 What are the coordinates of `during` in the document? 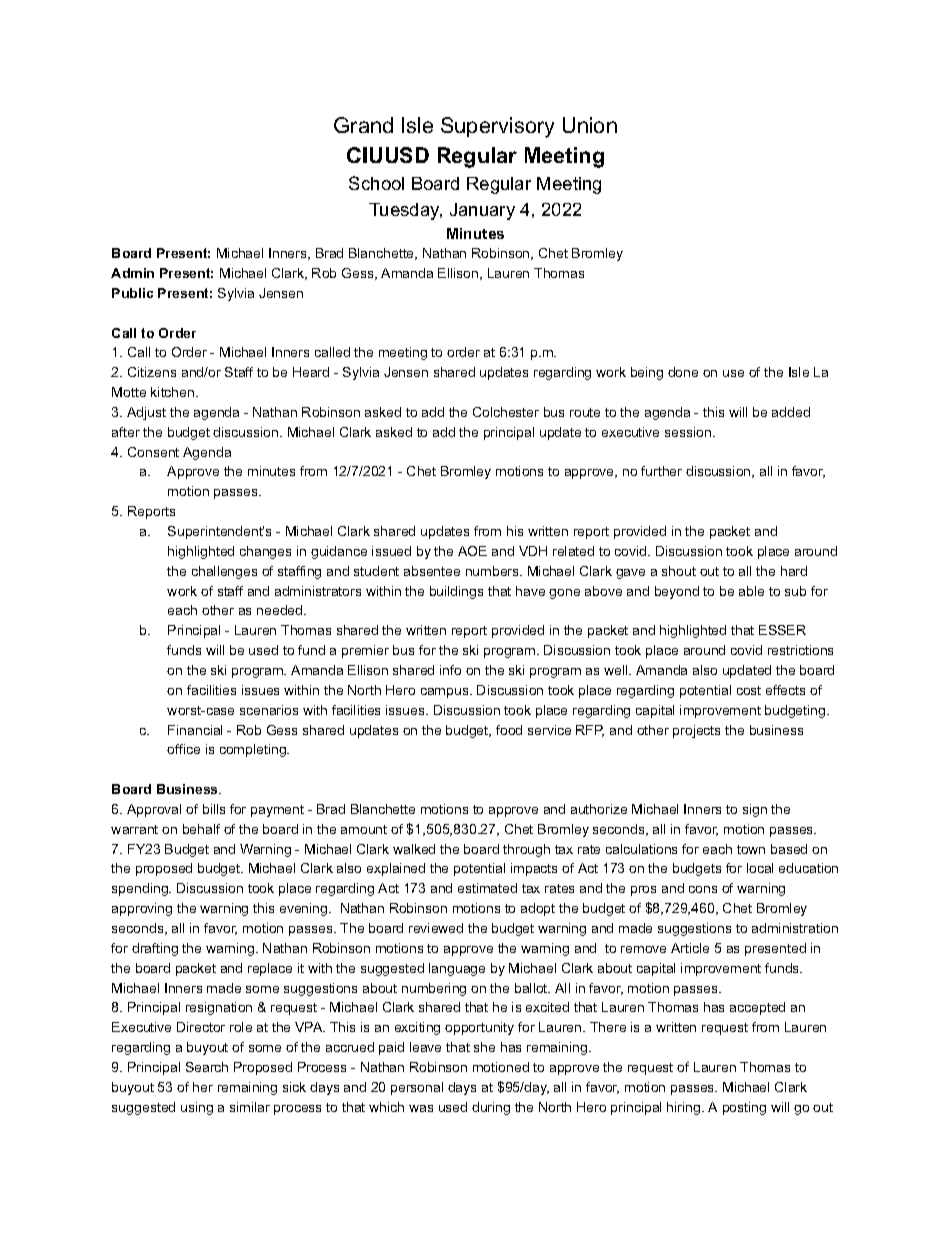 It's located at (491, 1108).
